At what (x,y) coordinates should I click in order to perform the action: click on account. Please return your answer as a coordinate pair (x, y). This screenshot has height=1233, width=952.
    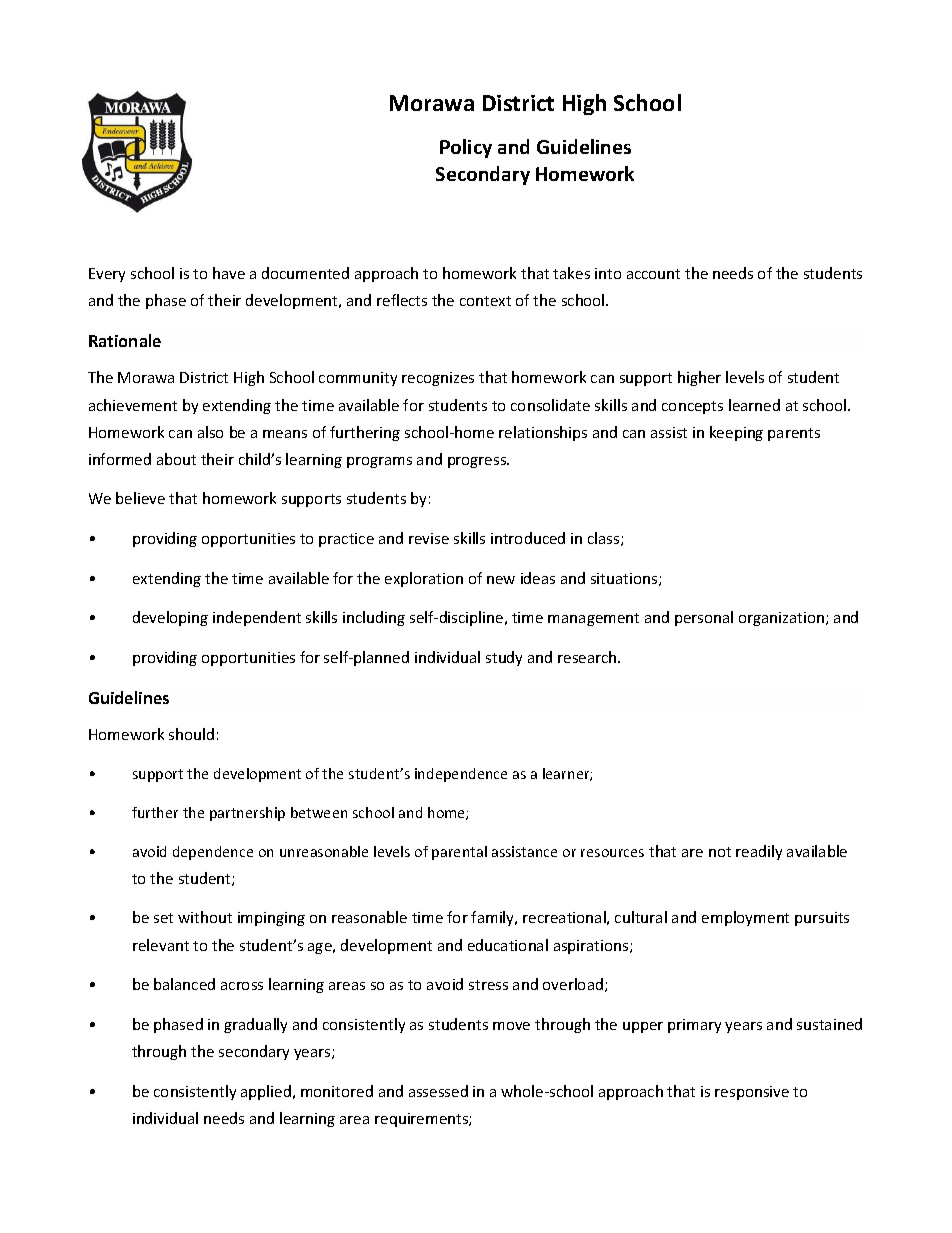
    Looking at the image, I should click on (653, 274).
